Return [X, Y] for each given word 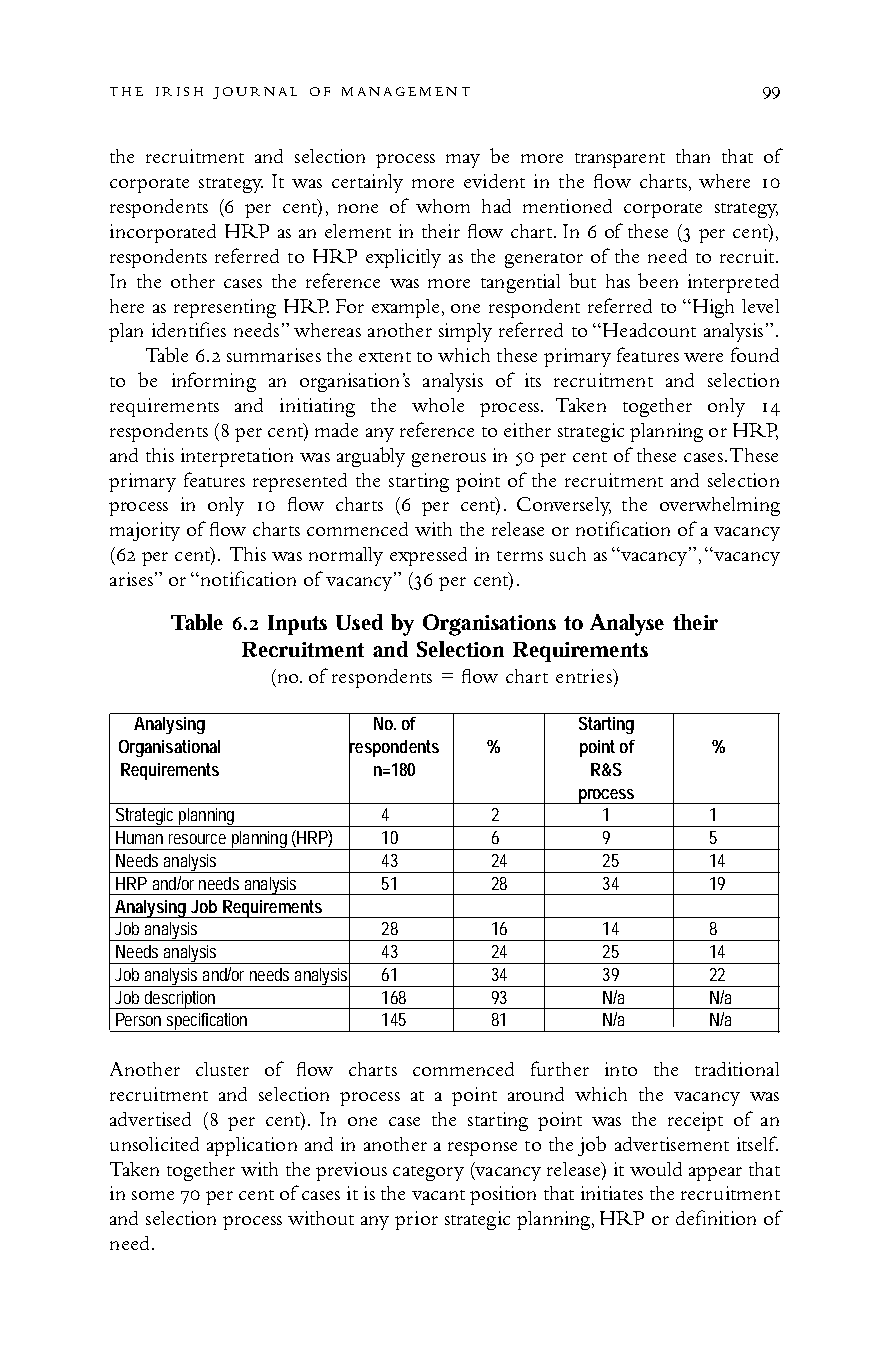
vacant [438, 1195]
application [252, 1146]
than [693, 156]
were [703, 357]
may [463, 161]
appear [715, 1174]
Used [359, 622]
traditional [737, 1069]
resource [197, 839]
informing [214, 382]
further [560, 1068]
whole [438, 405]
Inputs [297, 625]
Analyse [627, 625]
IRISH [179, 91]
